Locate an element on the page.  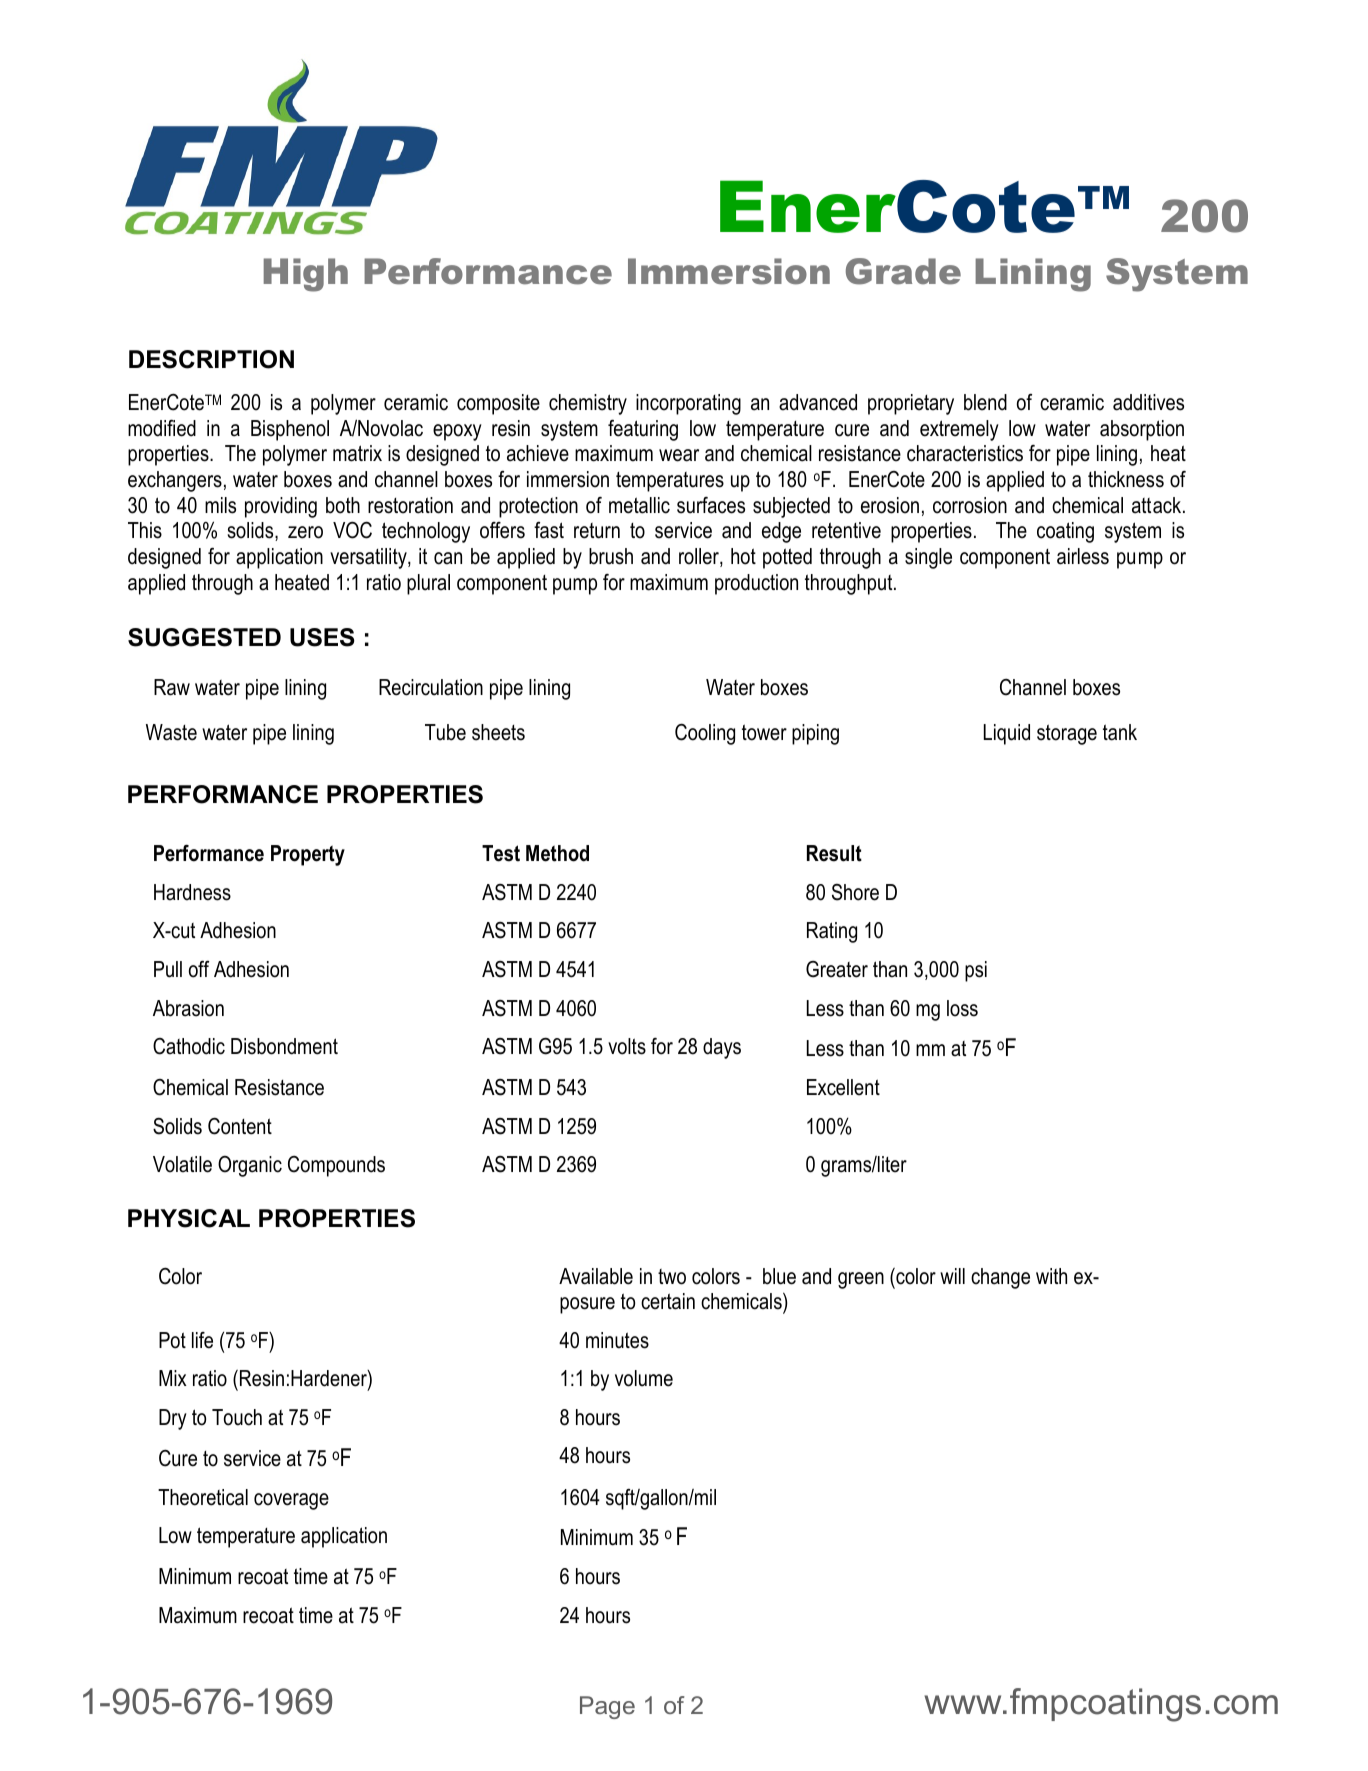
USES is located at coordinates (322, 637).
